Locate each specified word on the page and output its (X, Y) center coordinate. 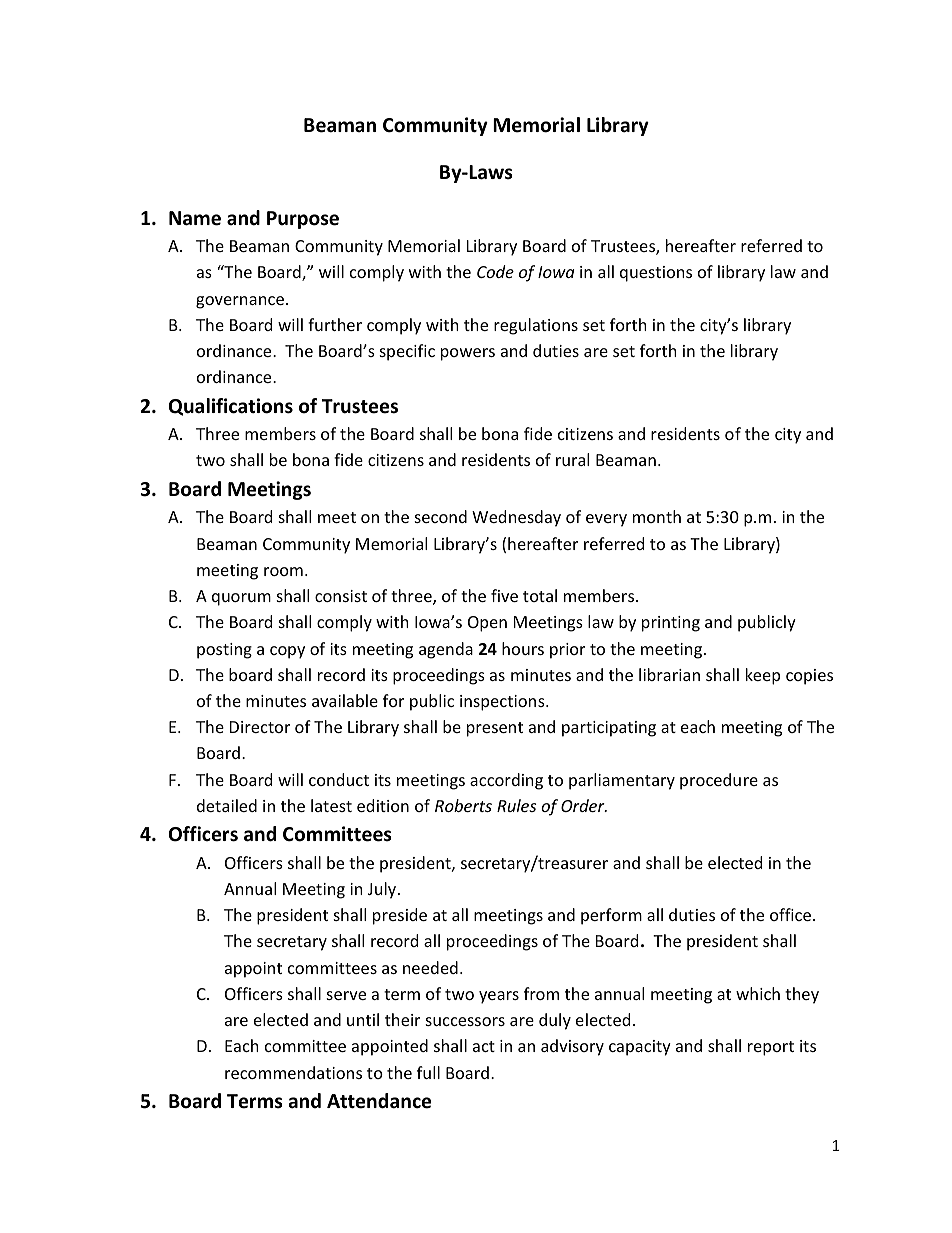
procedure (719, 781)
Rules (516, 805)
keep (763, 676)
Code (495, 271)
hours (523, 648)
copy (287, 652)
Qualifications (231, 407)
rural (572, 459)
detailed (227, 805)
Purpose (303, 220)
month (657, 516)
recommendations (293, 1072)
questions (656, 274)
